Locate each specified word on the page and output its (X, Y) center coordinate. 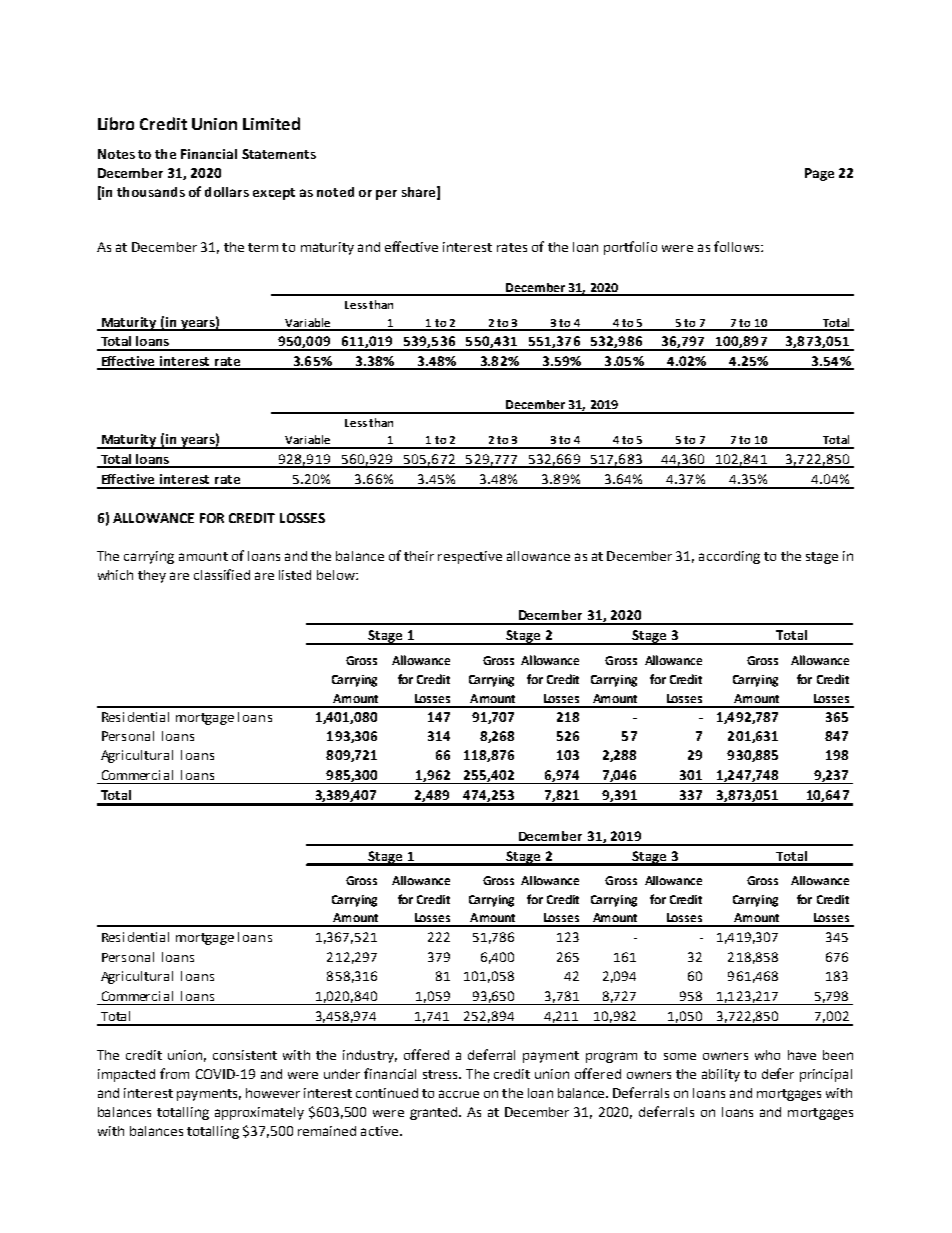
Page (819, 174)
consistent (245, 1055)
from (174, 1073)
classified (222, 574)
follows (738, 246)
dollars (227, 192)
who (767, 1055)
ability (721, 1075)
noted (335, 192)
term (263, 247)
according (729, 557)
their (419, 556)
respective (470, 557)
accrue (459, 1094)
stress (442, 1074)
